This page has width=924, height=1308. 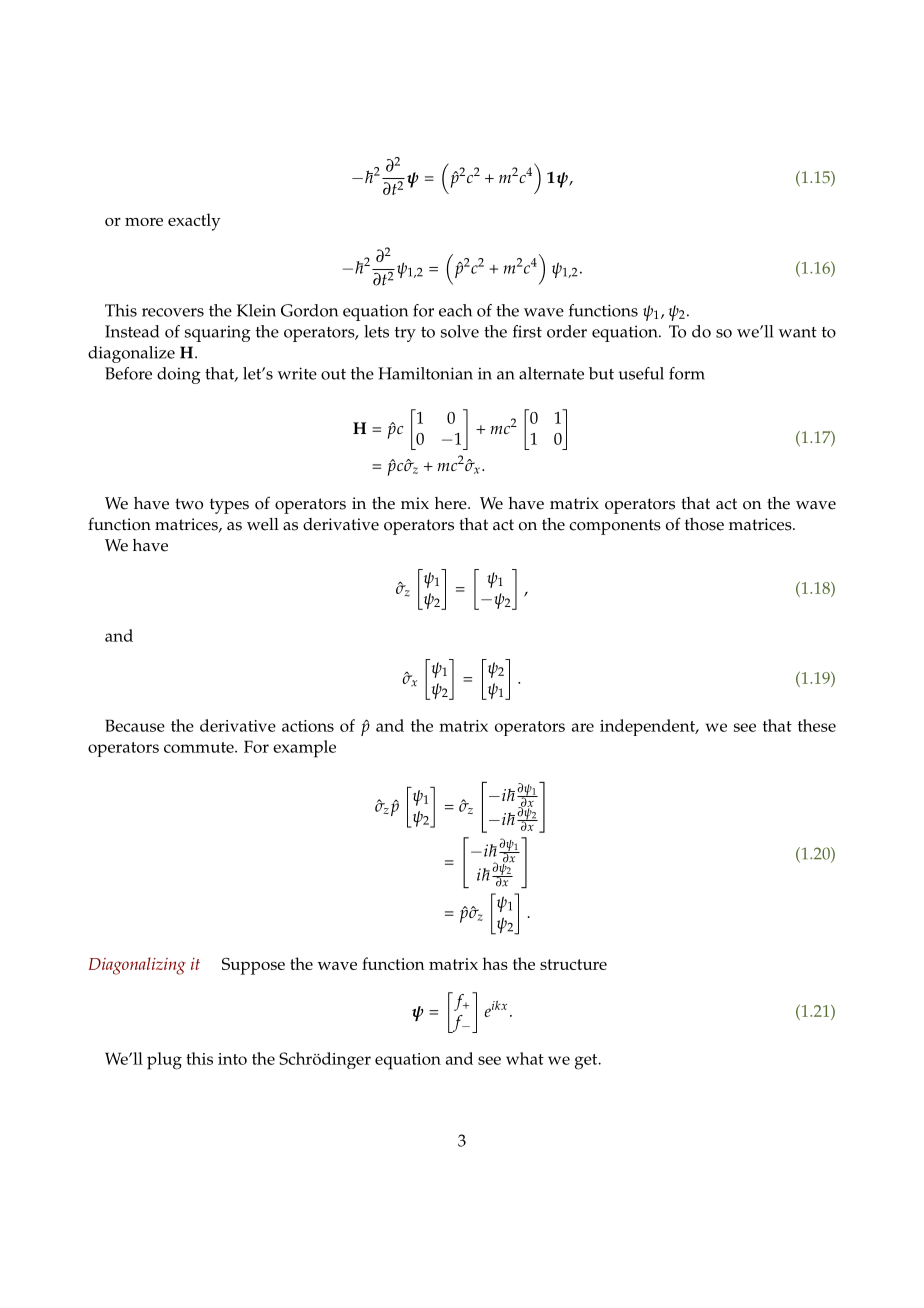 What do you see at coordinates (232, 1059) in the page?
I see `into` at bounding box center [232, 1059].
